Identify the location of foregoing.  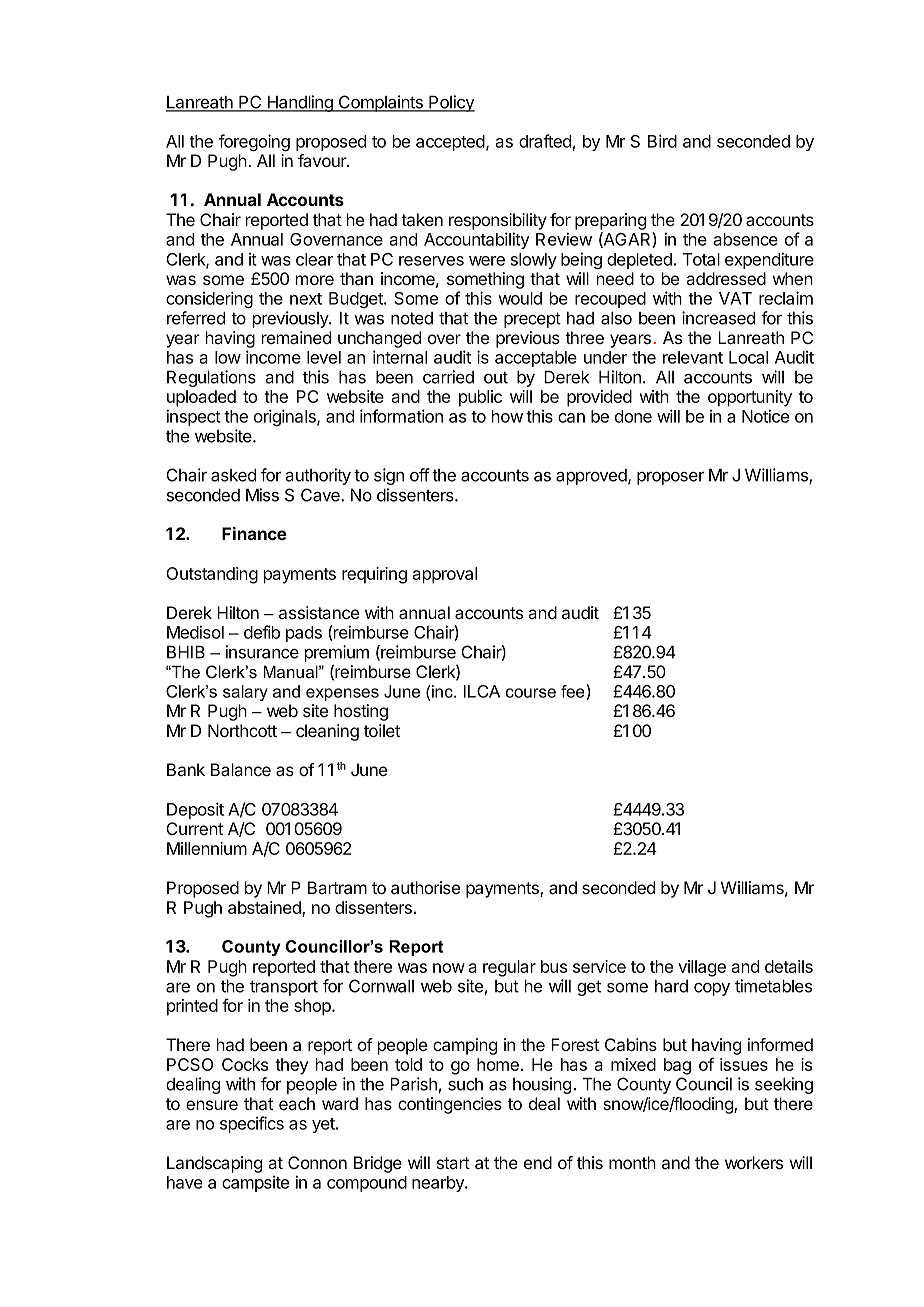
(254, 142).
